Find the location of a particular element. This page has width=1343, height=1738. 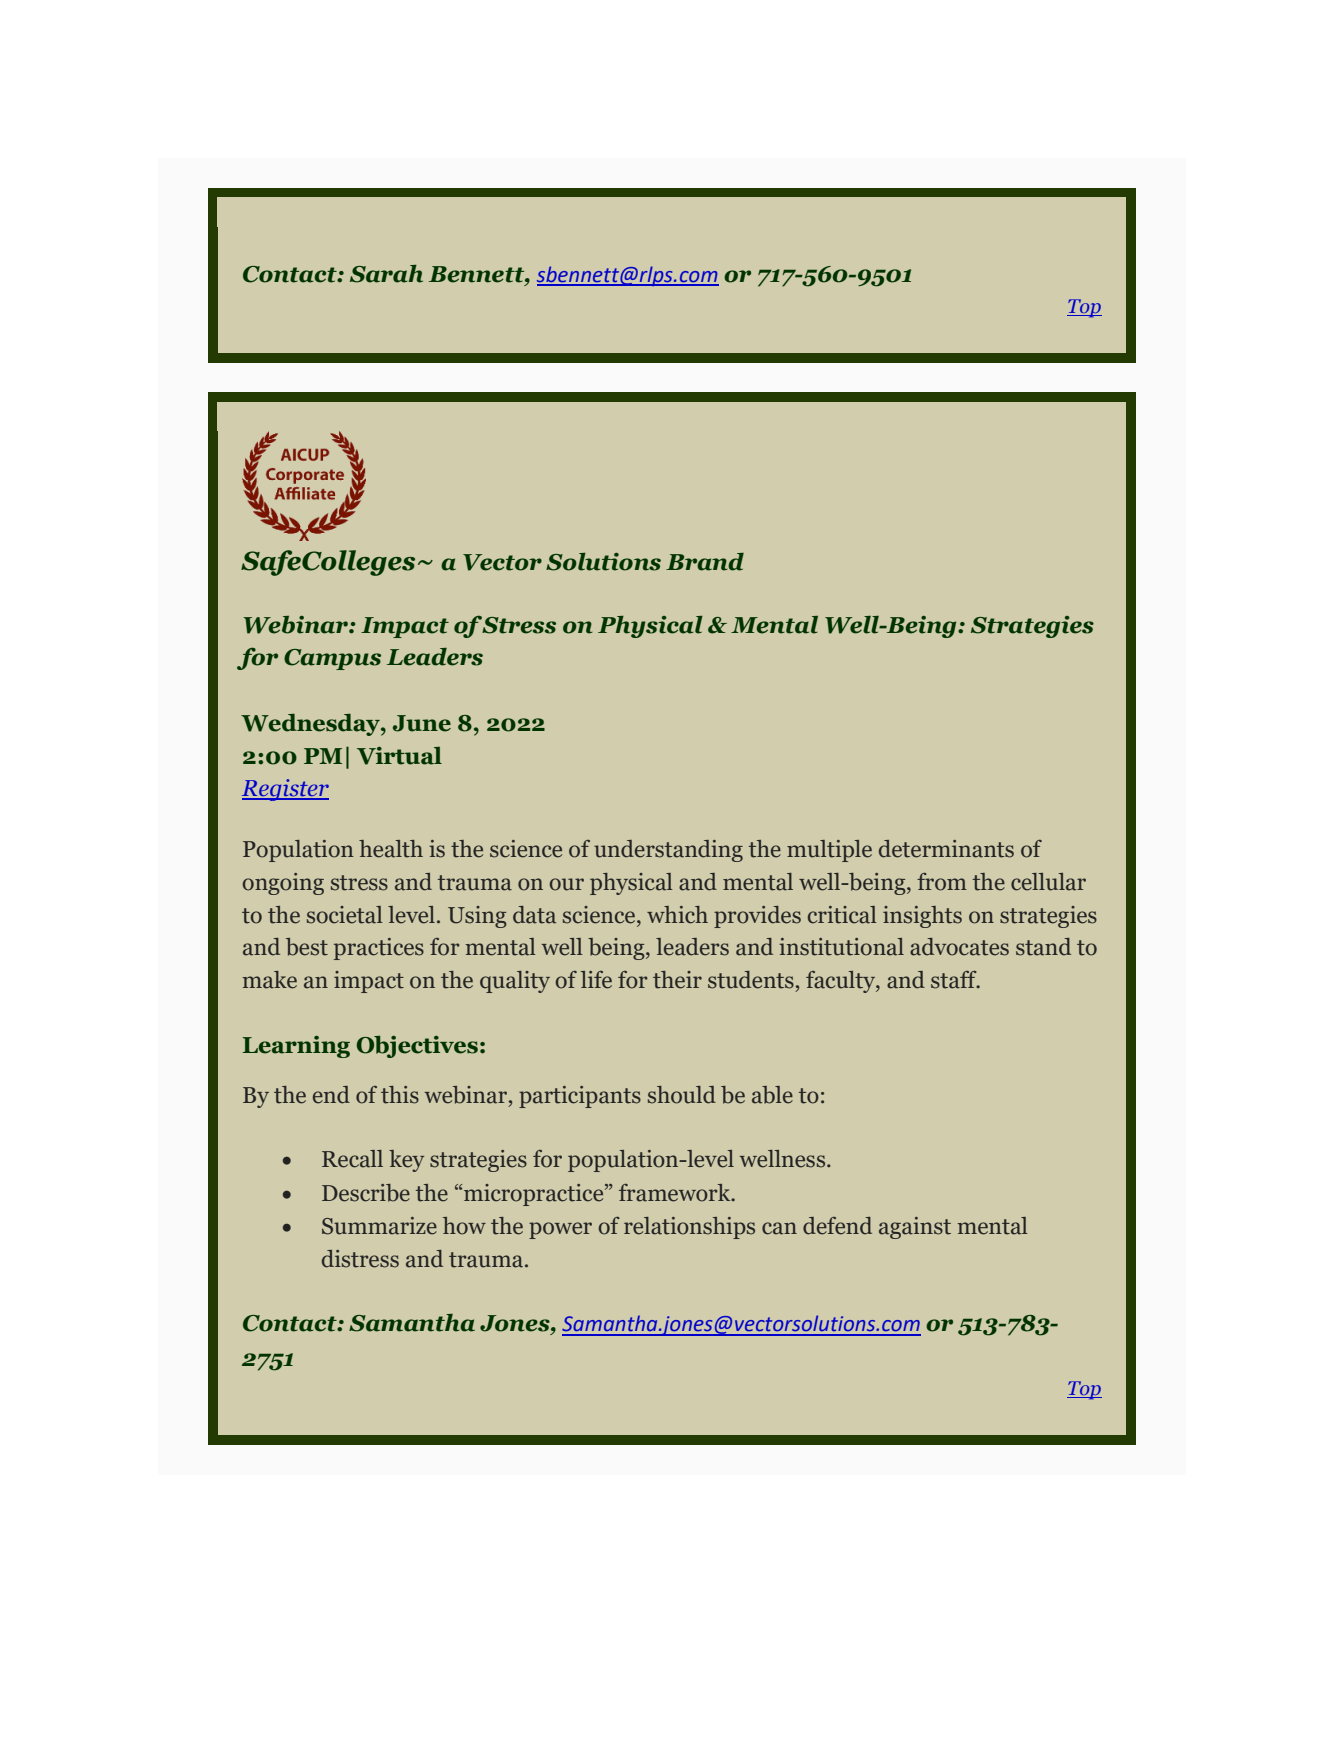

Describe is located at coordinates (366, 1193).
